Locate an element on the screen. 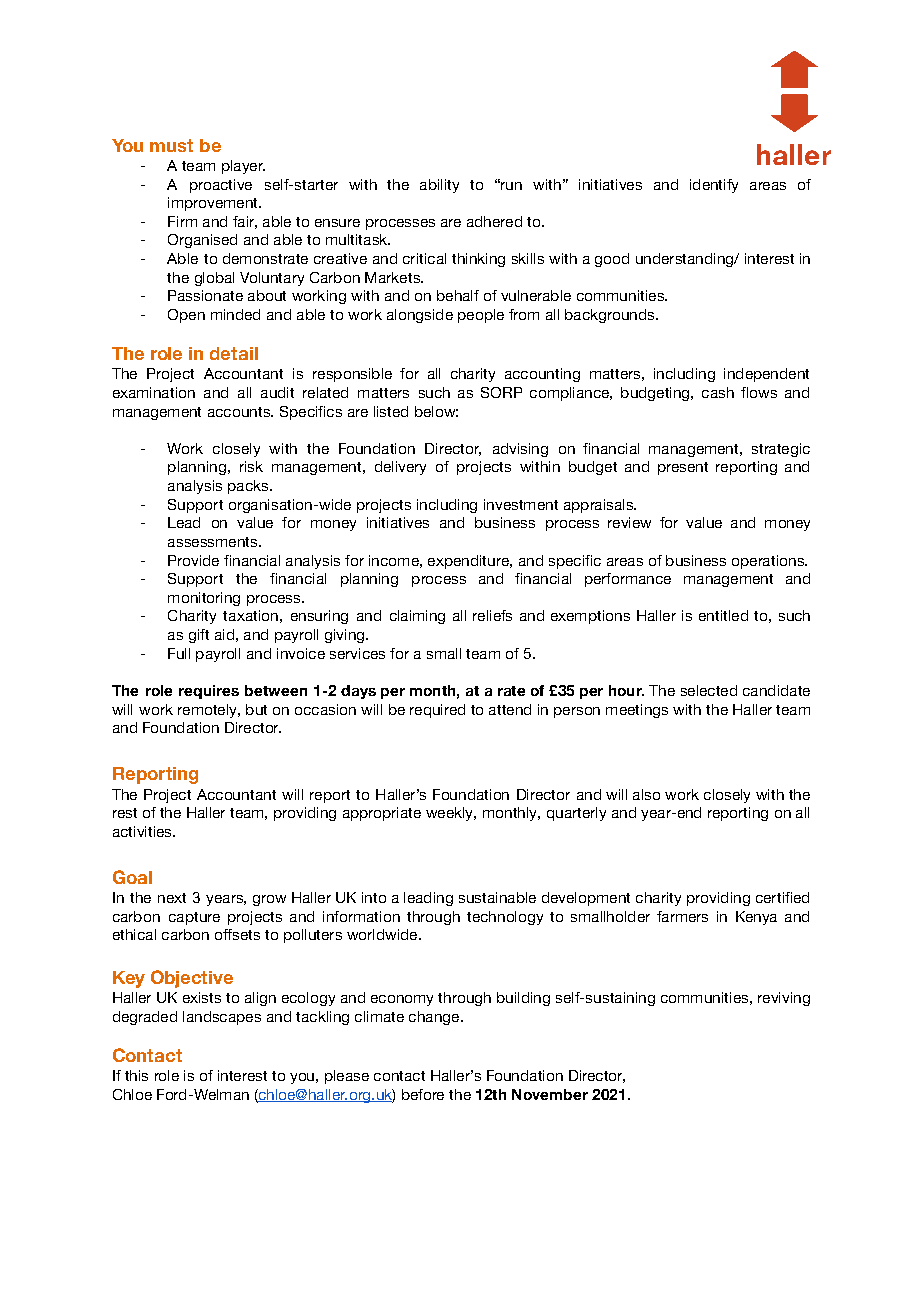  entitled is located at coordinates (723, 615).
